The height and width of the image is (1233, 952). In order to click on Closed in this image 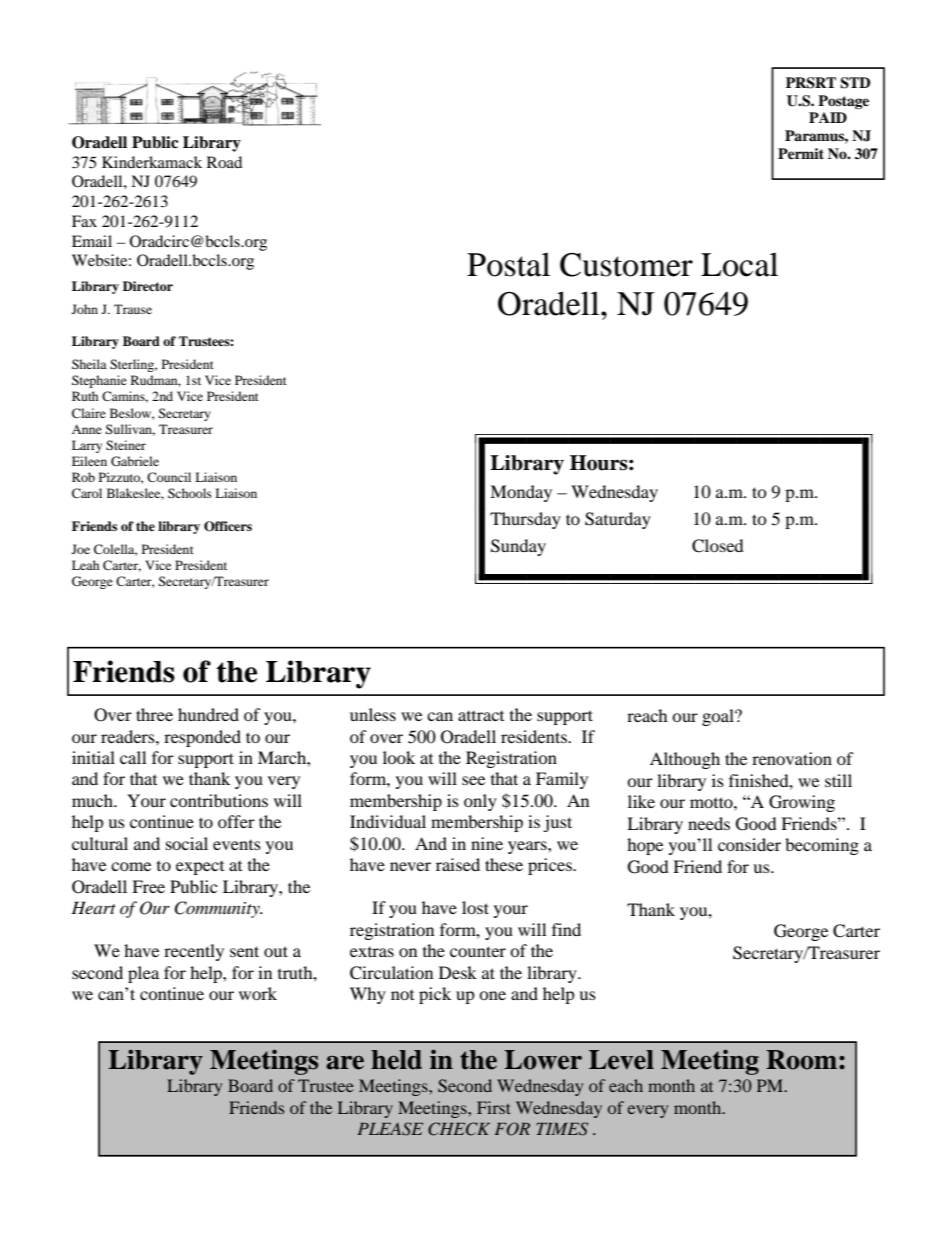, I will do `click(718, 546)`.
